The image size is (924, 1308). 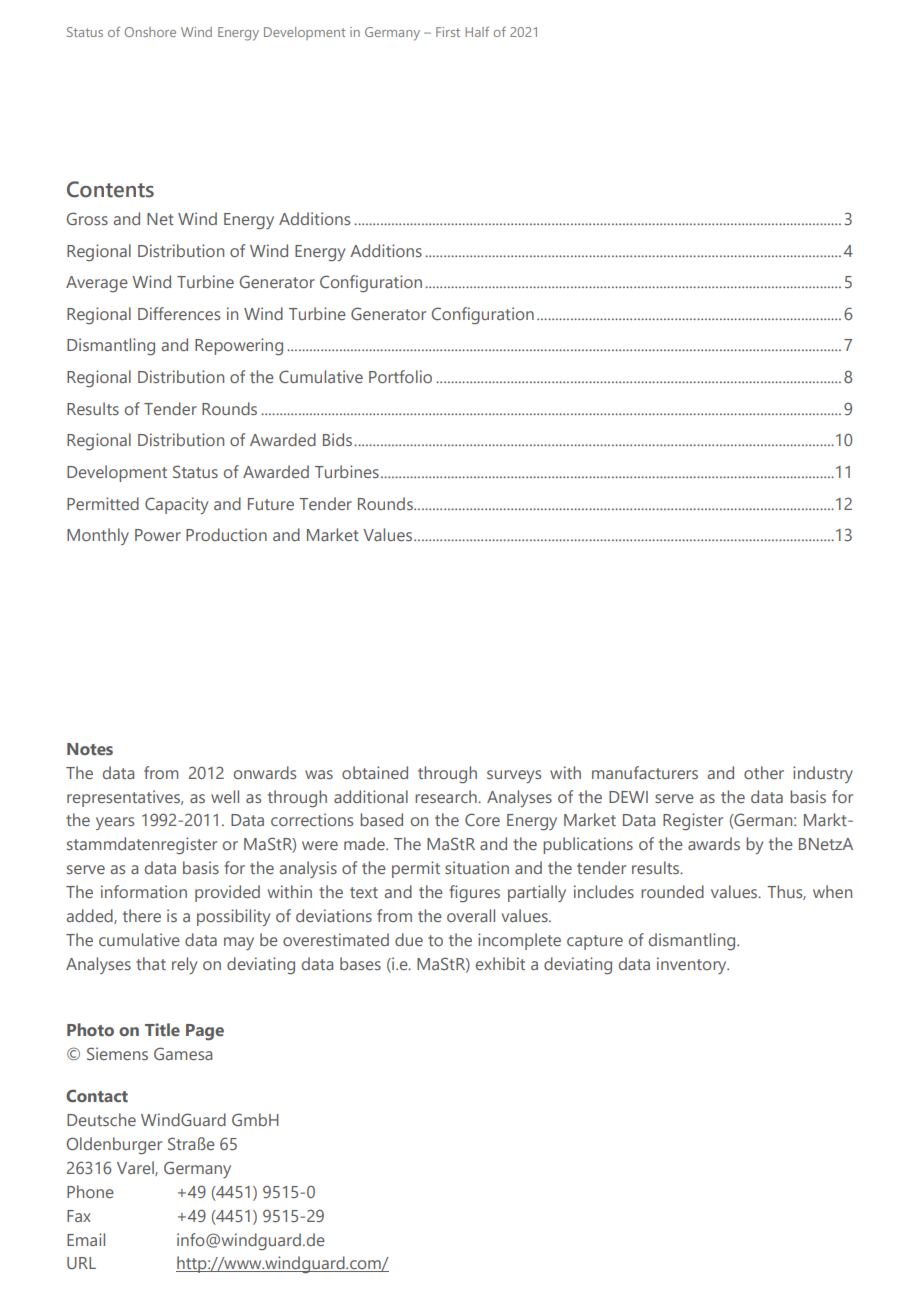 What do you see at coordinates (693, 965) in the screenshot?
I see `inventory` at bounding box center [693, 965].
